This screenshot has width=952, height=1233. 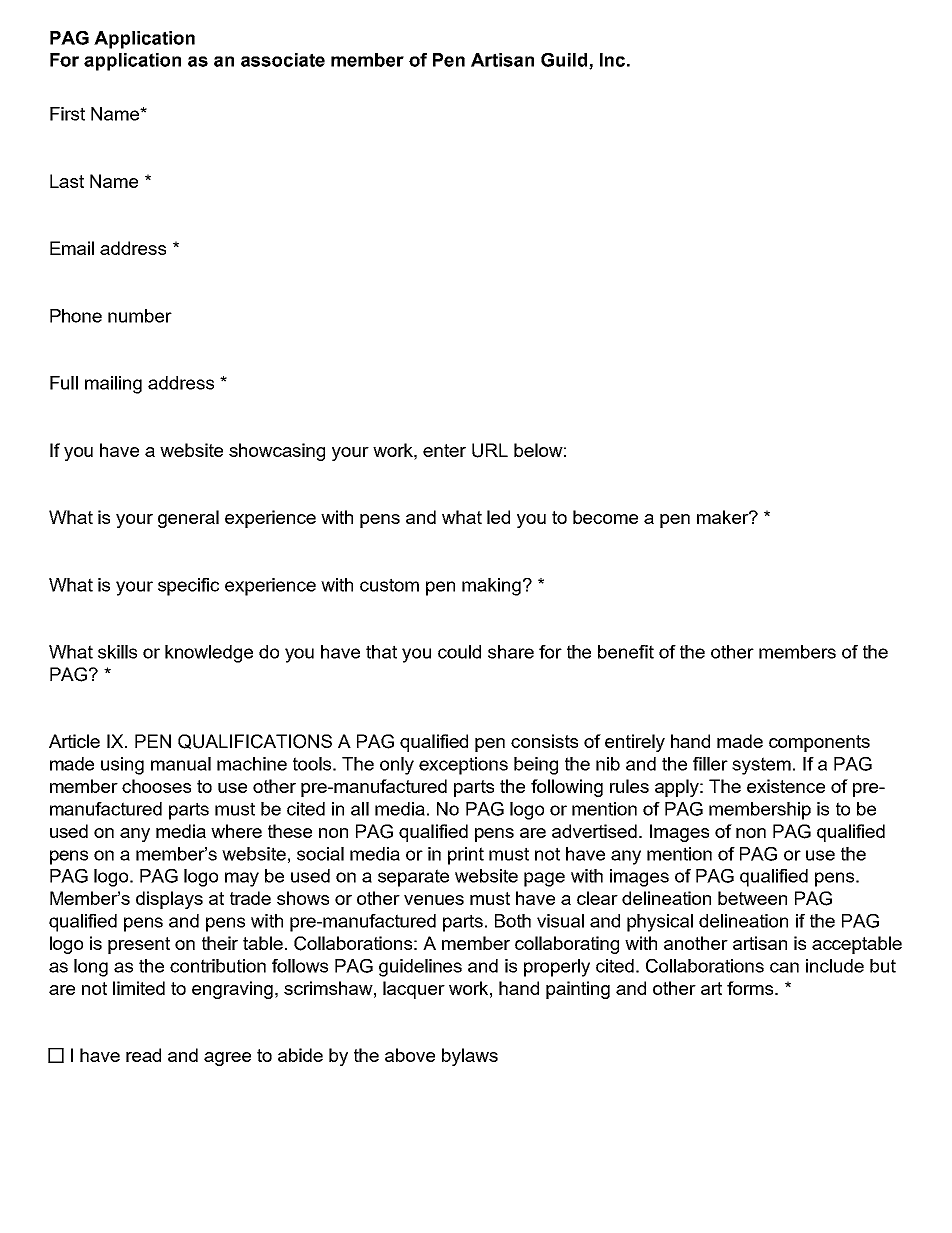 What do you see at coordinates (188, 587) in the screenshot?
I see `specific` at bounding box center [188, 587].
